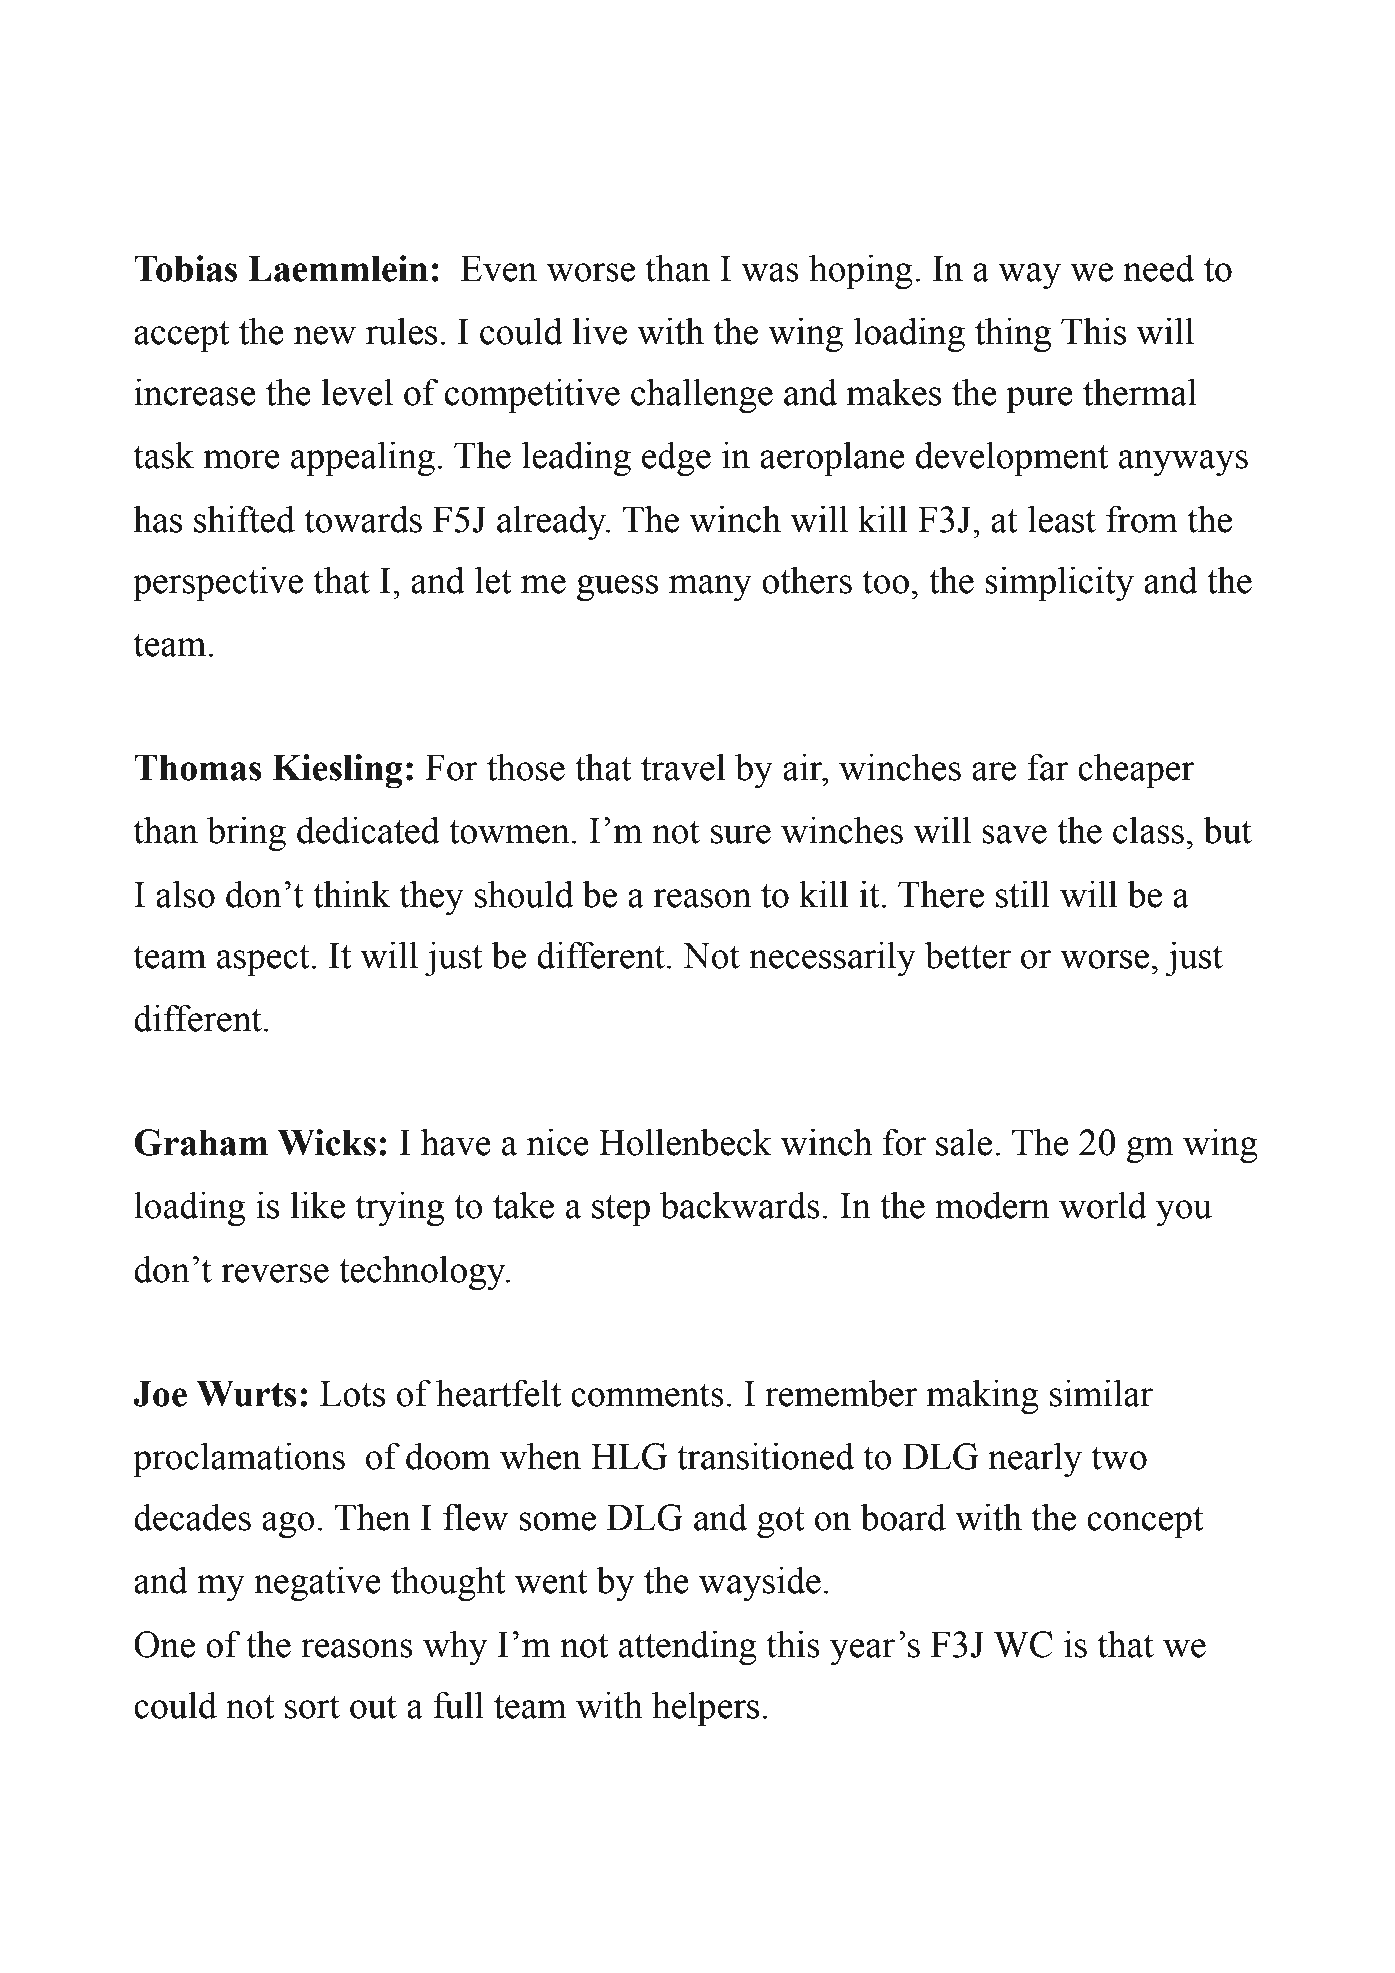 This screenshot has width=1395, height=1973. What do you see at coordinates (1059, 584) in the screenshot?
I see `simplicity` at bounding box center [1059, 584].
